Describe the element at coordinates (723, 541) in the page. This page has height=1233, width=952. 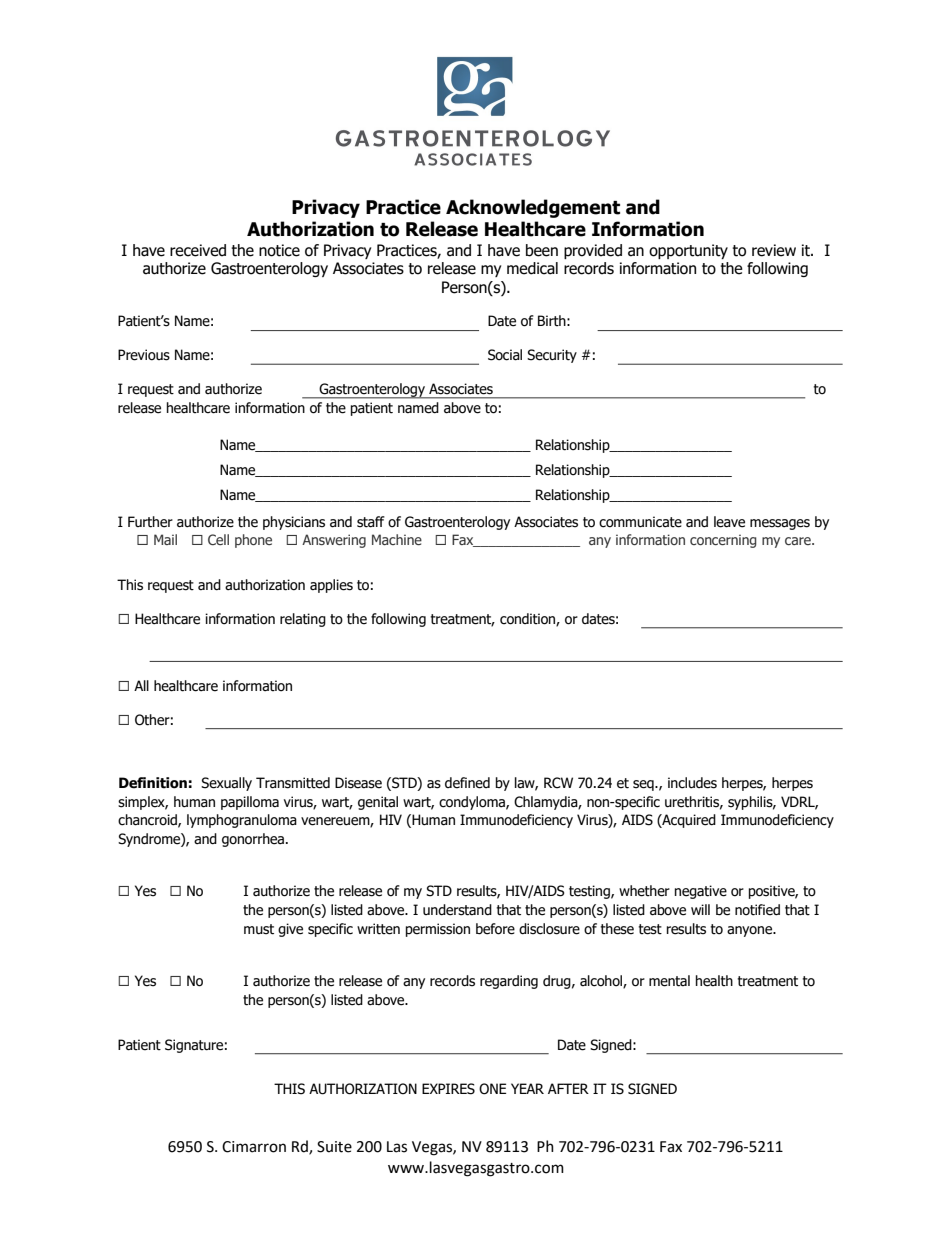
I see `concerning` at that location.
